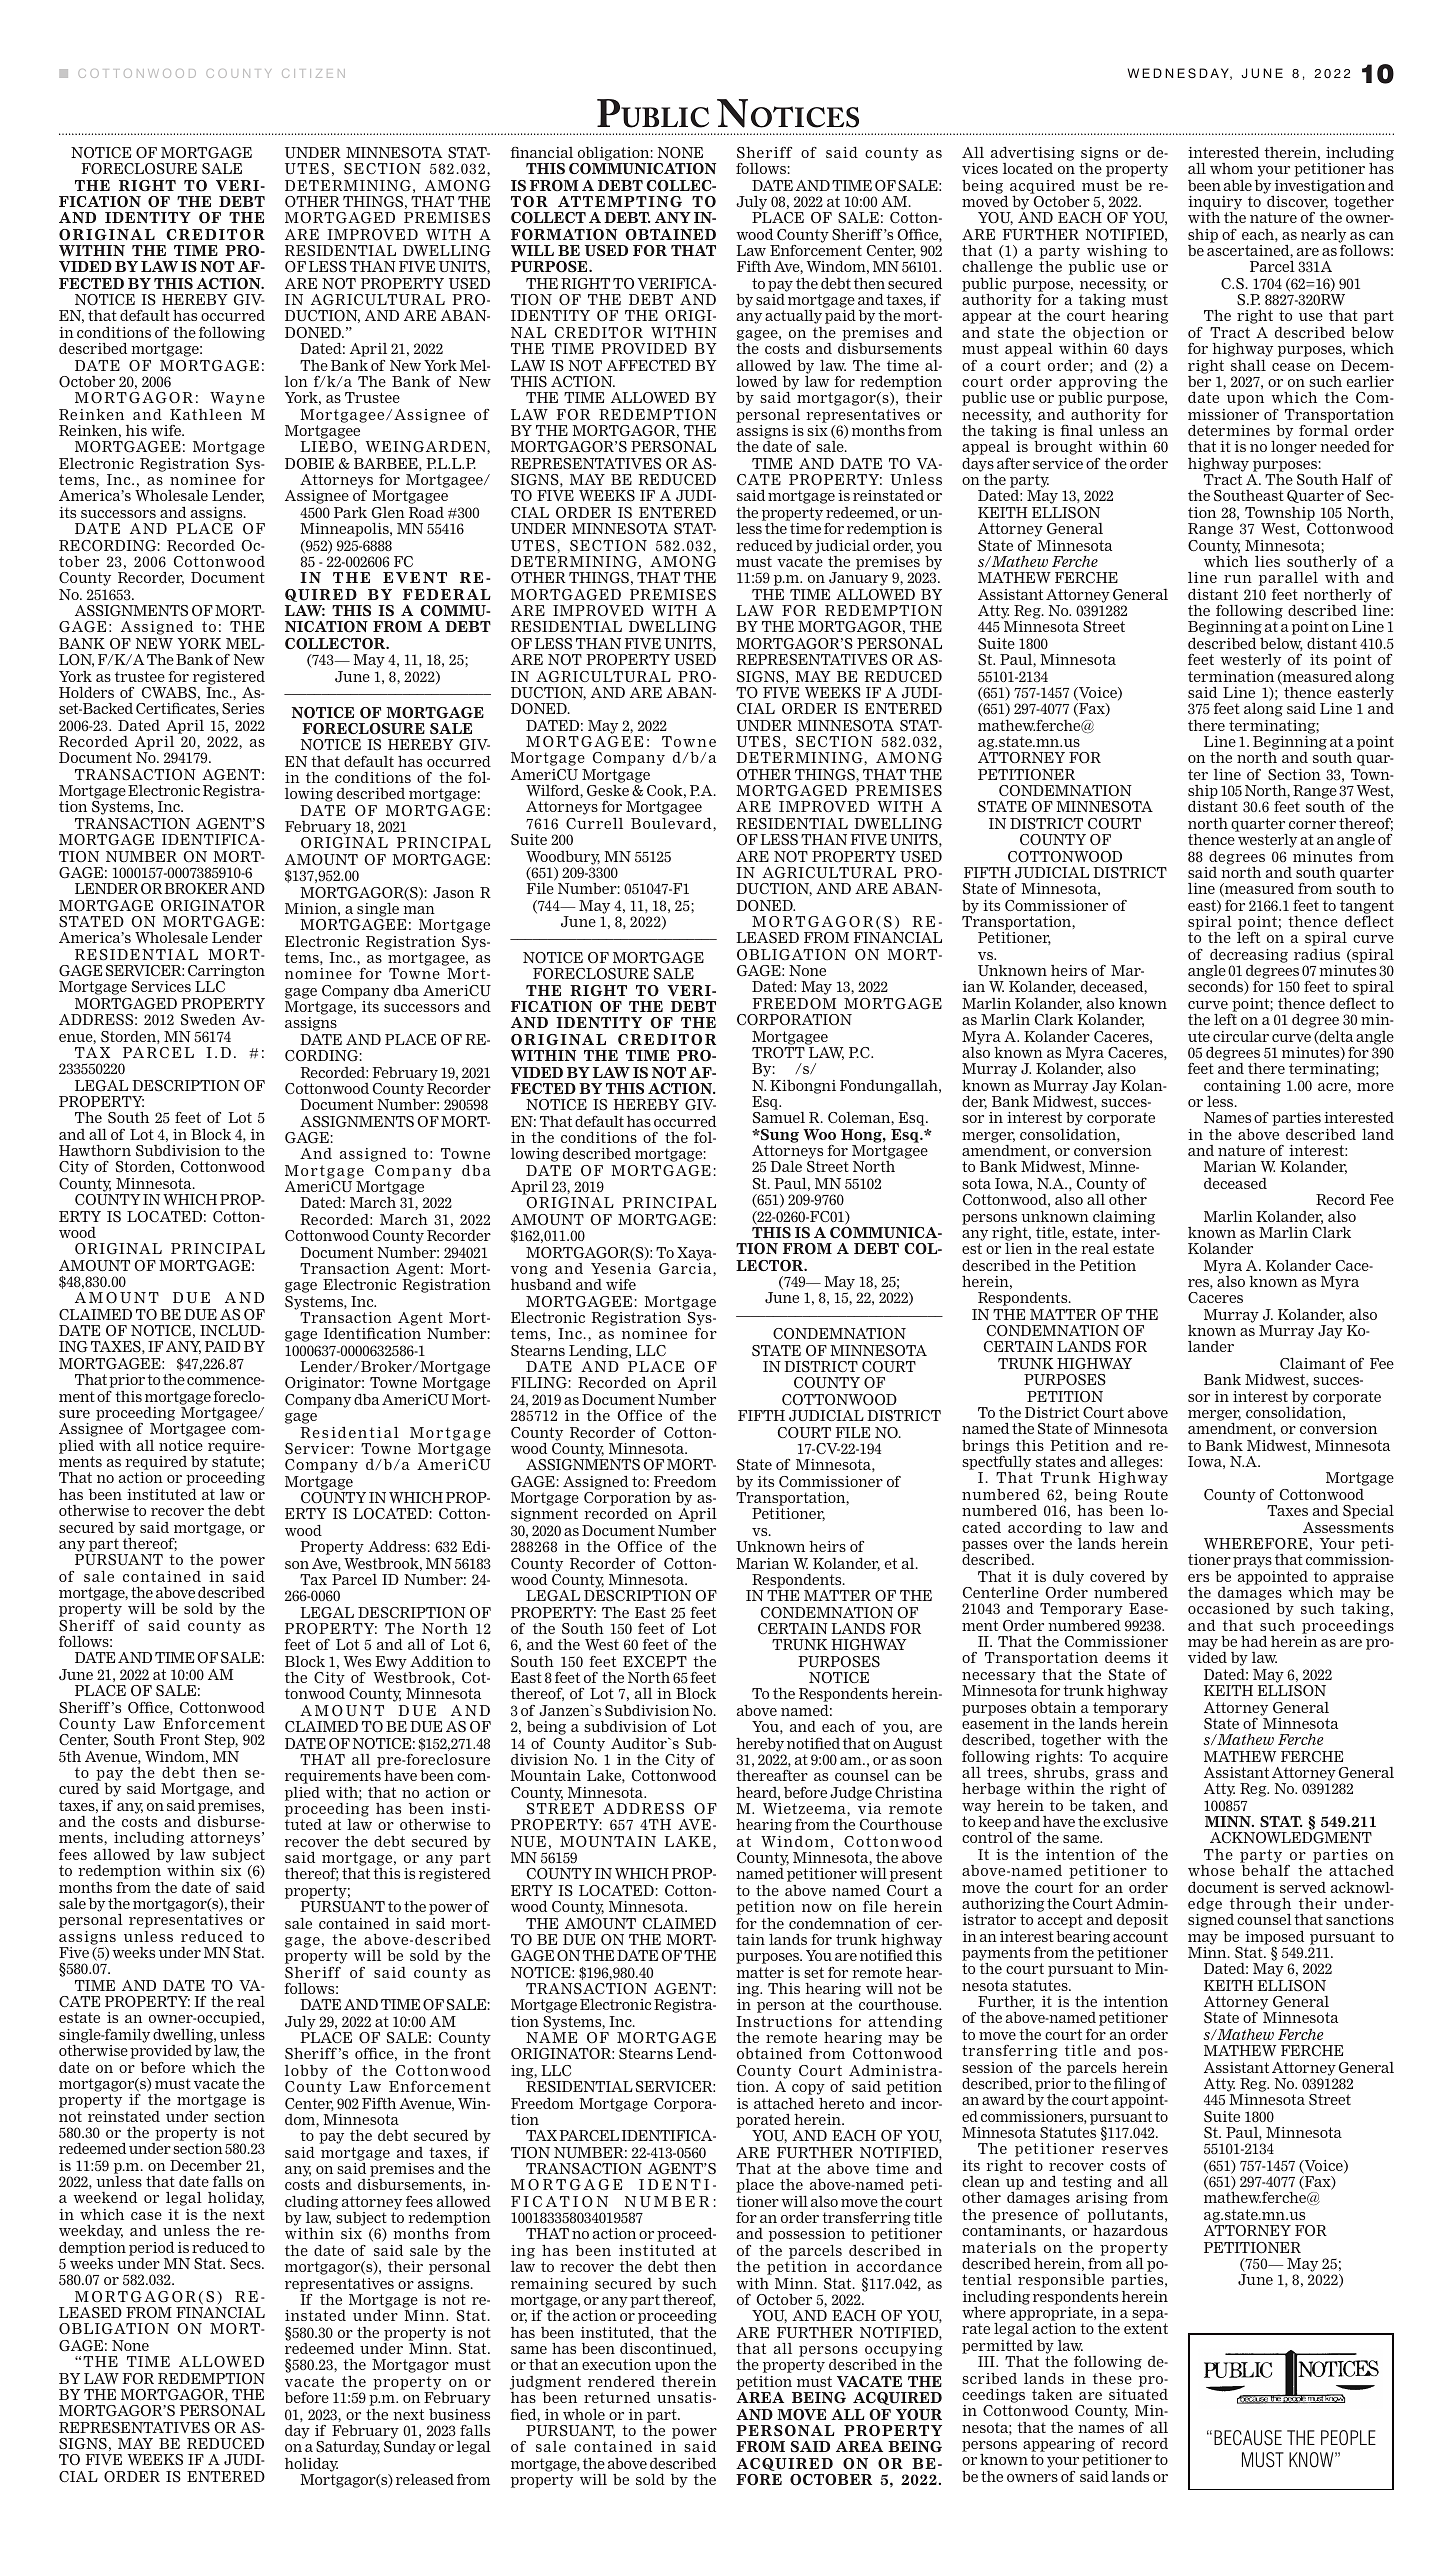 This screenshot has height=2553, width=1453. I want to click on rendered, so click(621, 2381).
